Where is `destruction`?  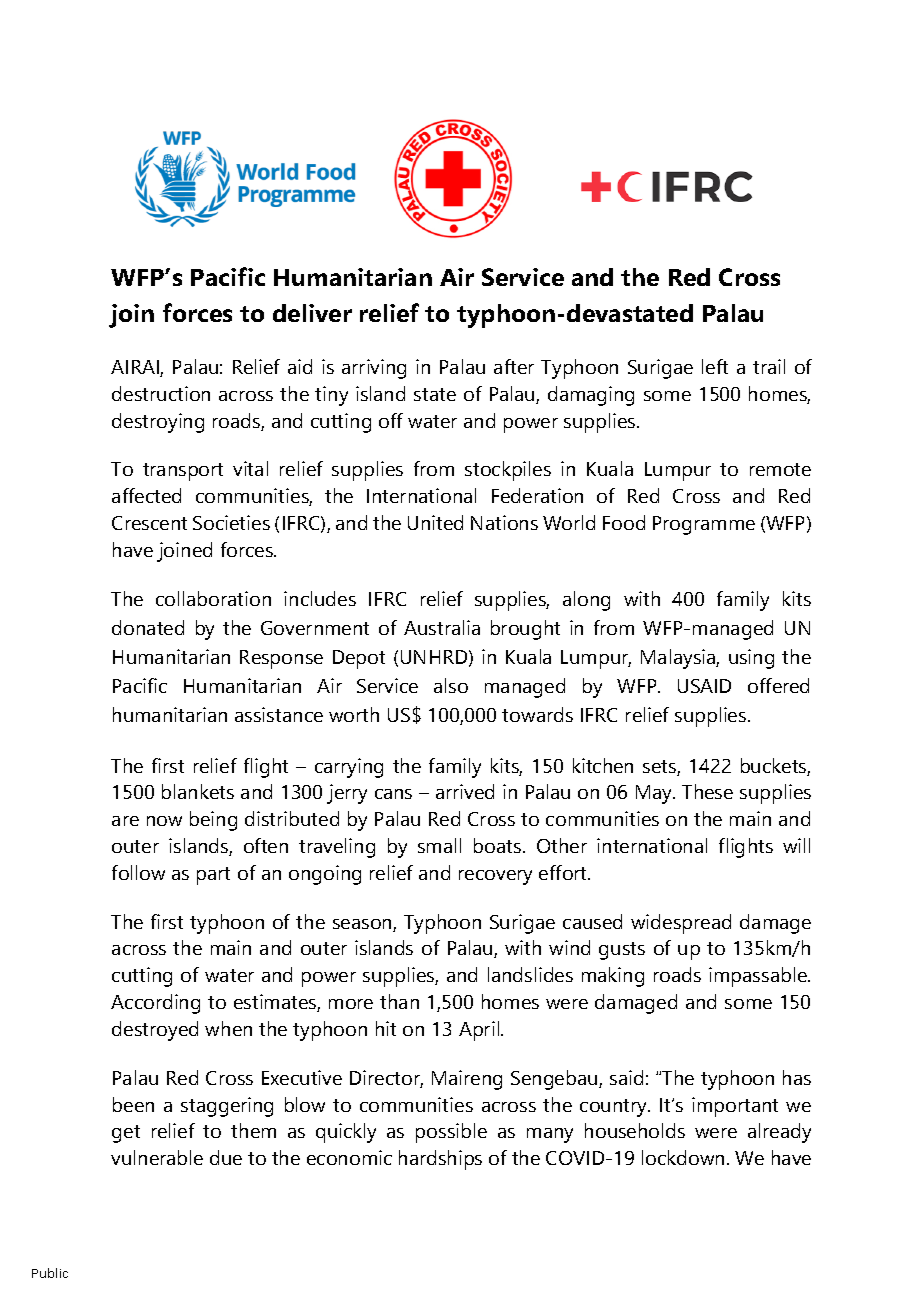 destruction is located at coordinates (161, 393).
